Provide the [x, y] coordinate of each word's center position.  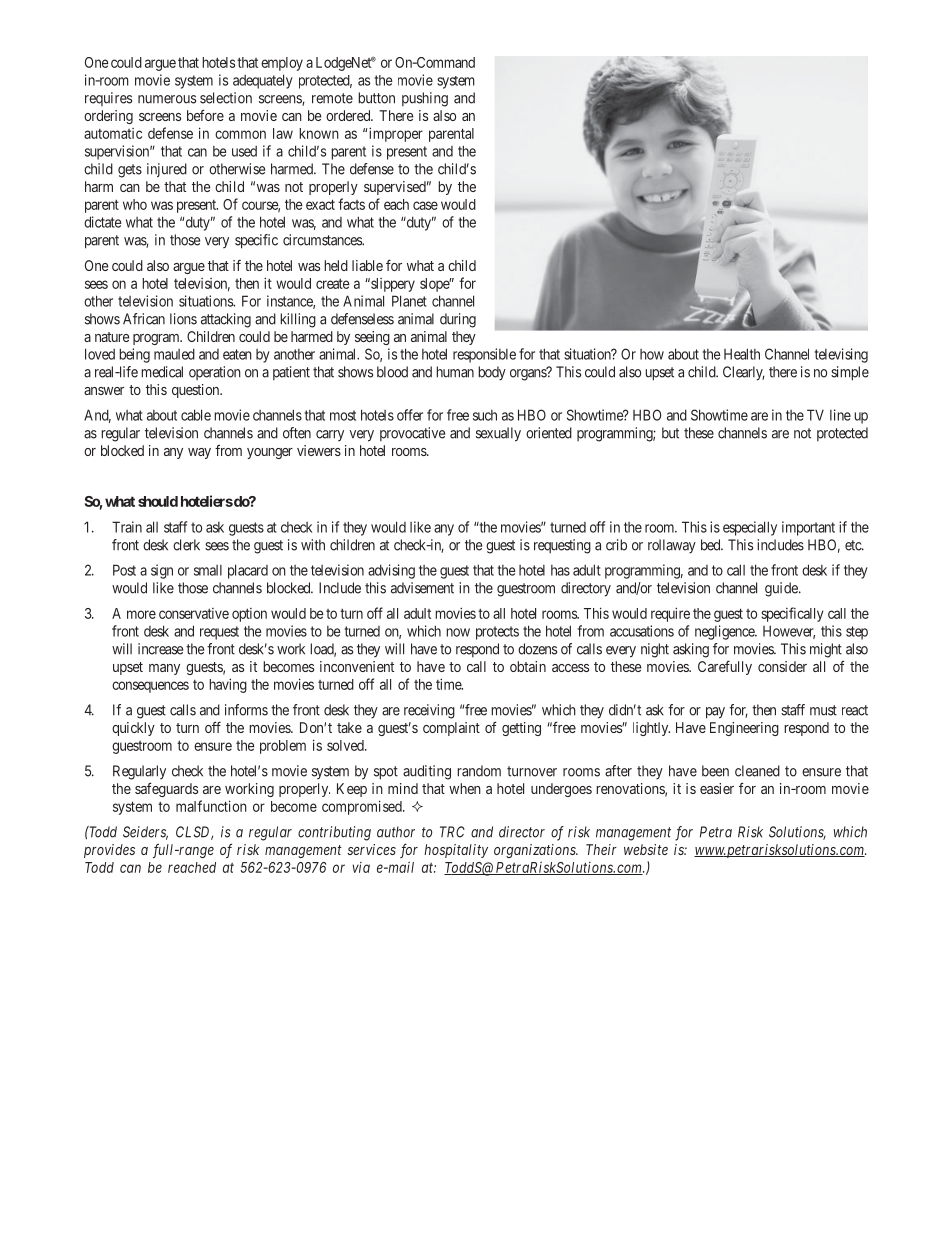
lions [183, 319]
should [158, 501]
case [425, 205]
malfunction [211, 806]
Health [742, 354]
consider [782, 666]
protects [497, 633]
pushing [425, 99]
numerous [167, 99]
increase [160, 649]
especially [750, 528]
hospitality [456, 851]
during [458, 320]
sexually [498, 434]
